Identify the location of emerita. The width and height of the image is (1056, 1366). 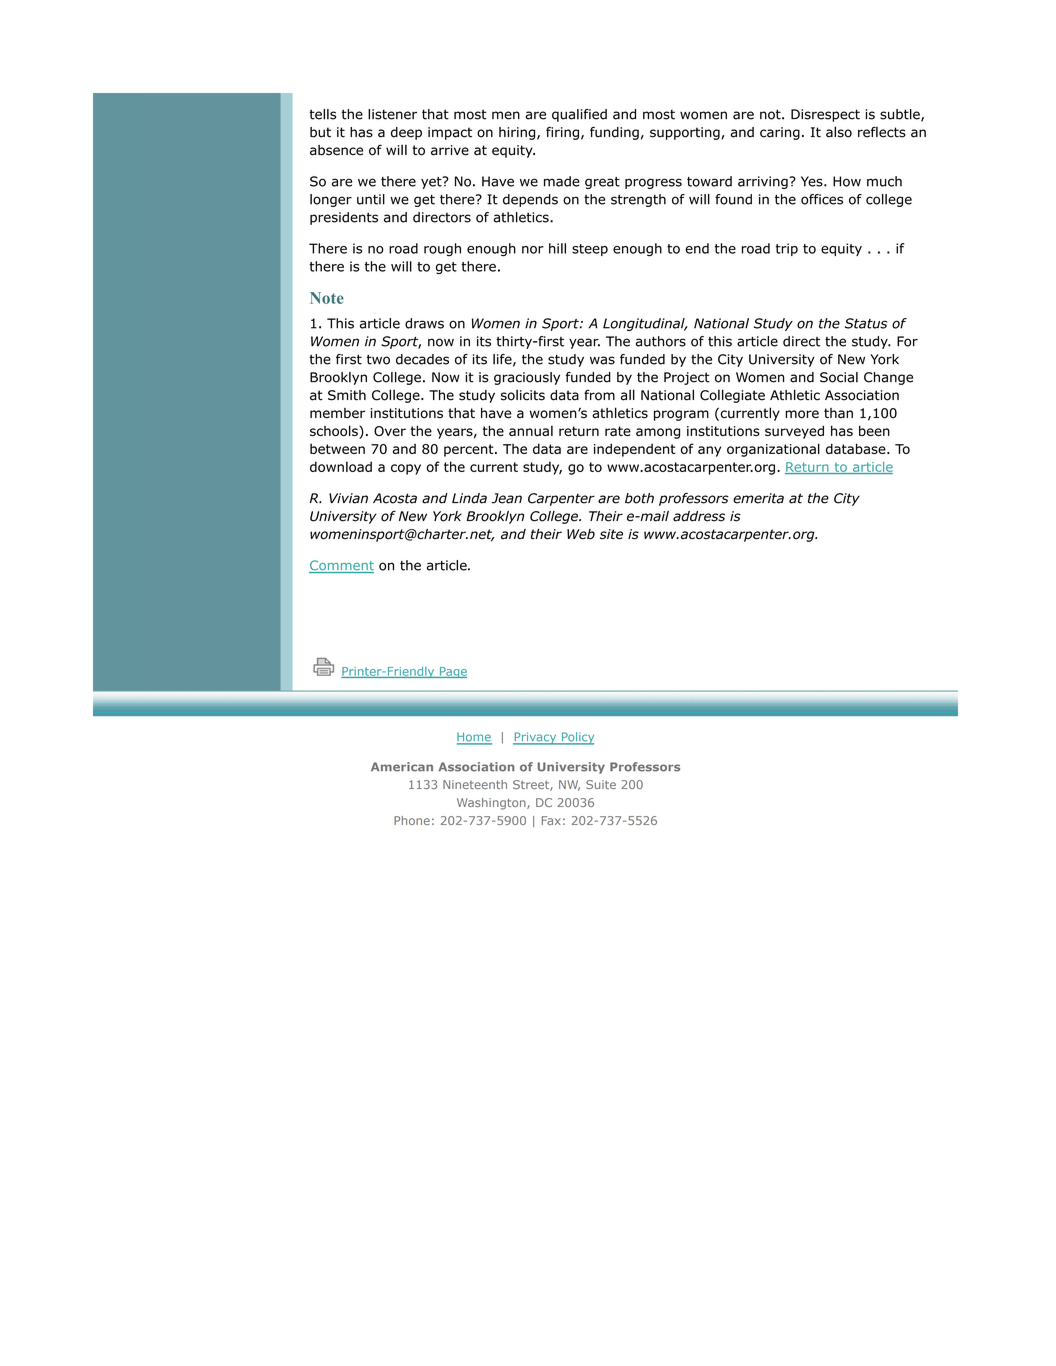
(758, 498).
